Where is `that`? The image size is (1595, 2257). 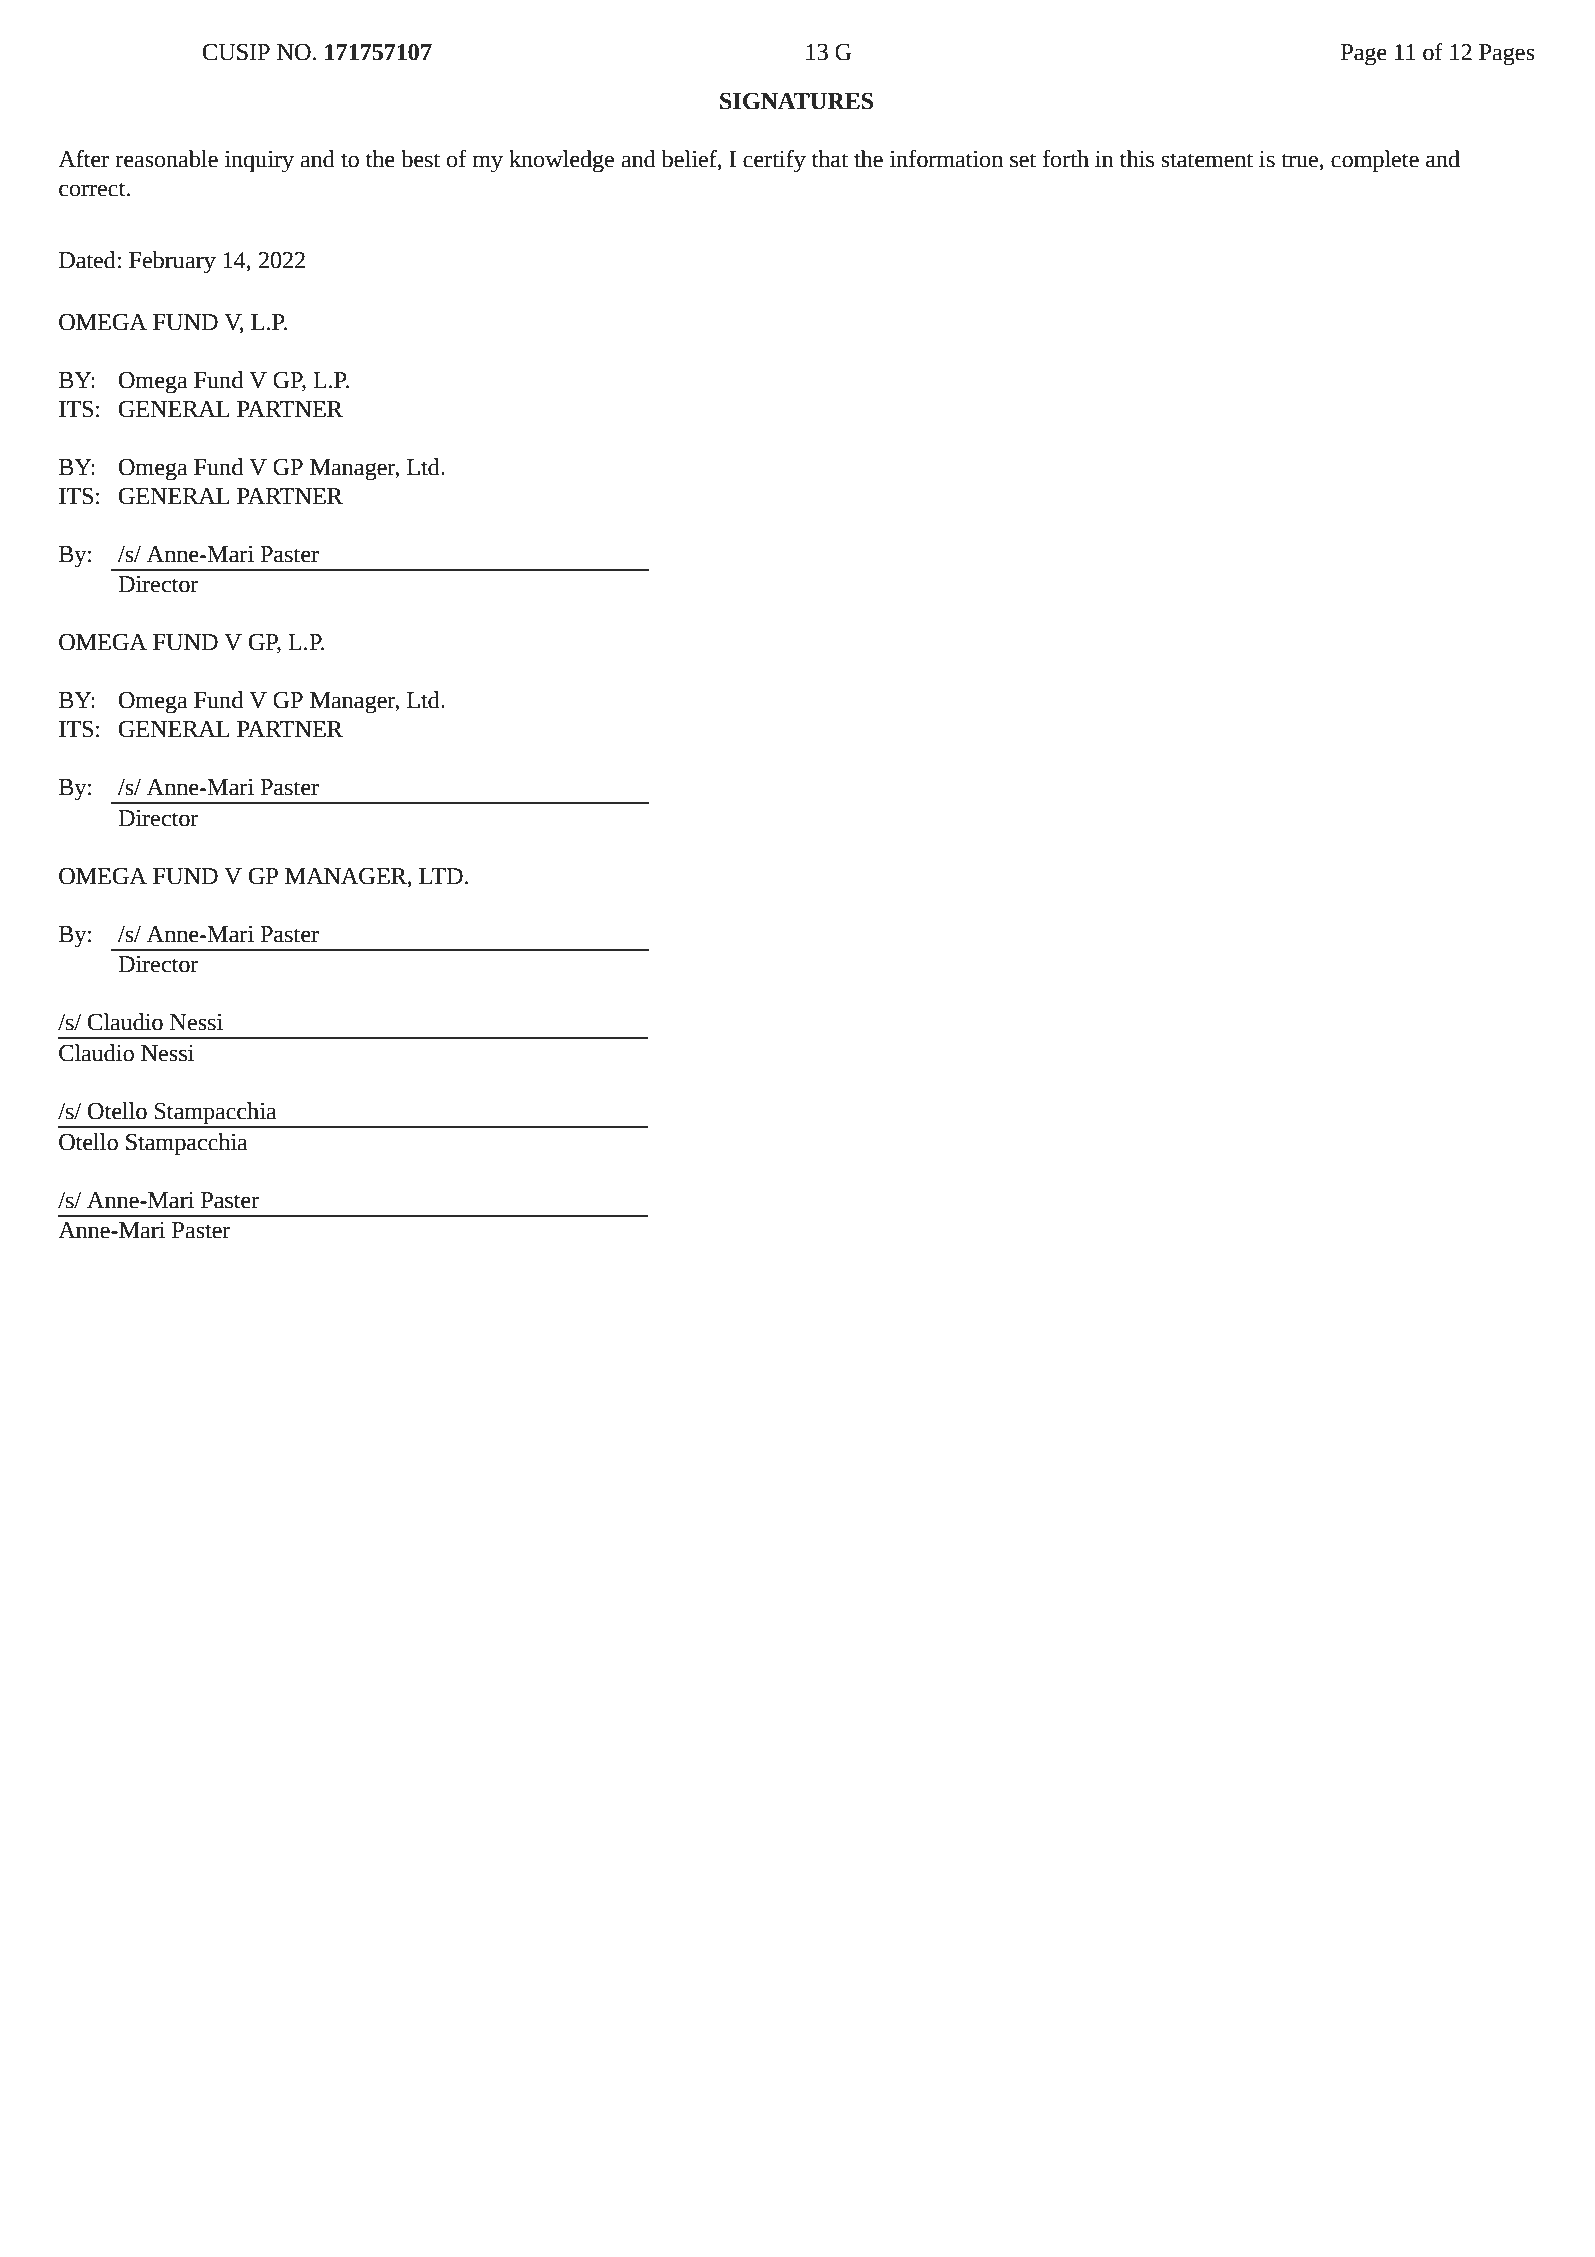 that is located at coordinates (830, 159).
